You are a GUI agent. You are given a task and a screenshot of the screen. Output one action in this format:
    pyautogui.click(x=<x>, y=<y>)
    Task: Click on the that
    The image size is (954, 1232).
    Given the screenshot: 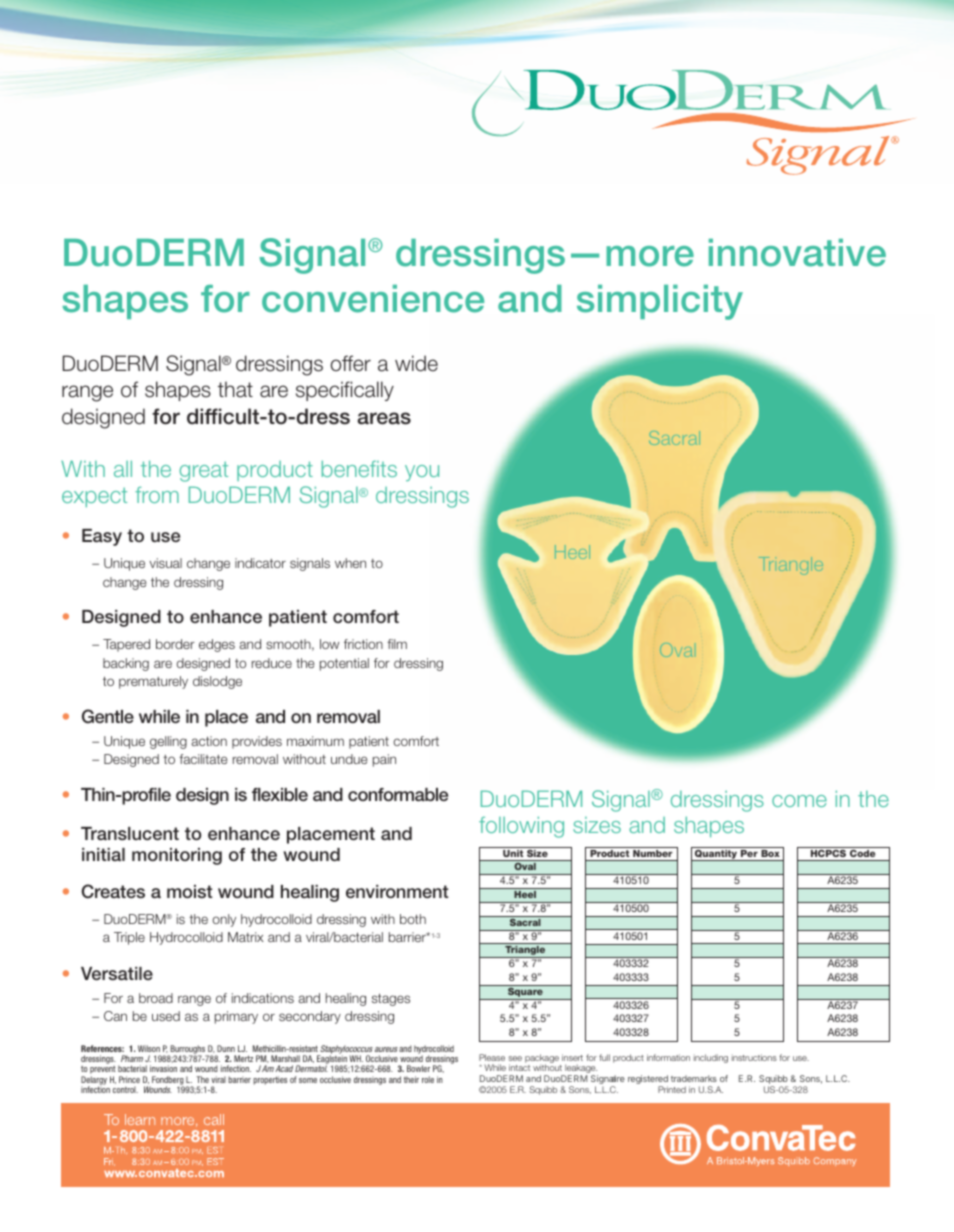 What is the action you would take?
    pyautogui.click(x=235, y=389)
